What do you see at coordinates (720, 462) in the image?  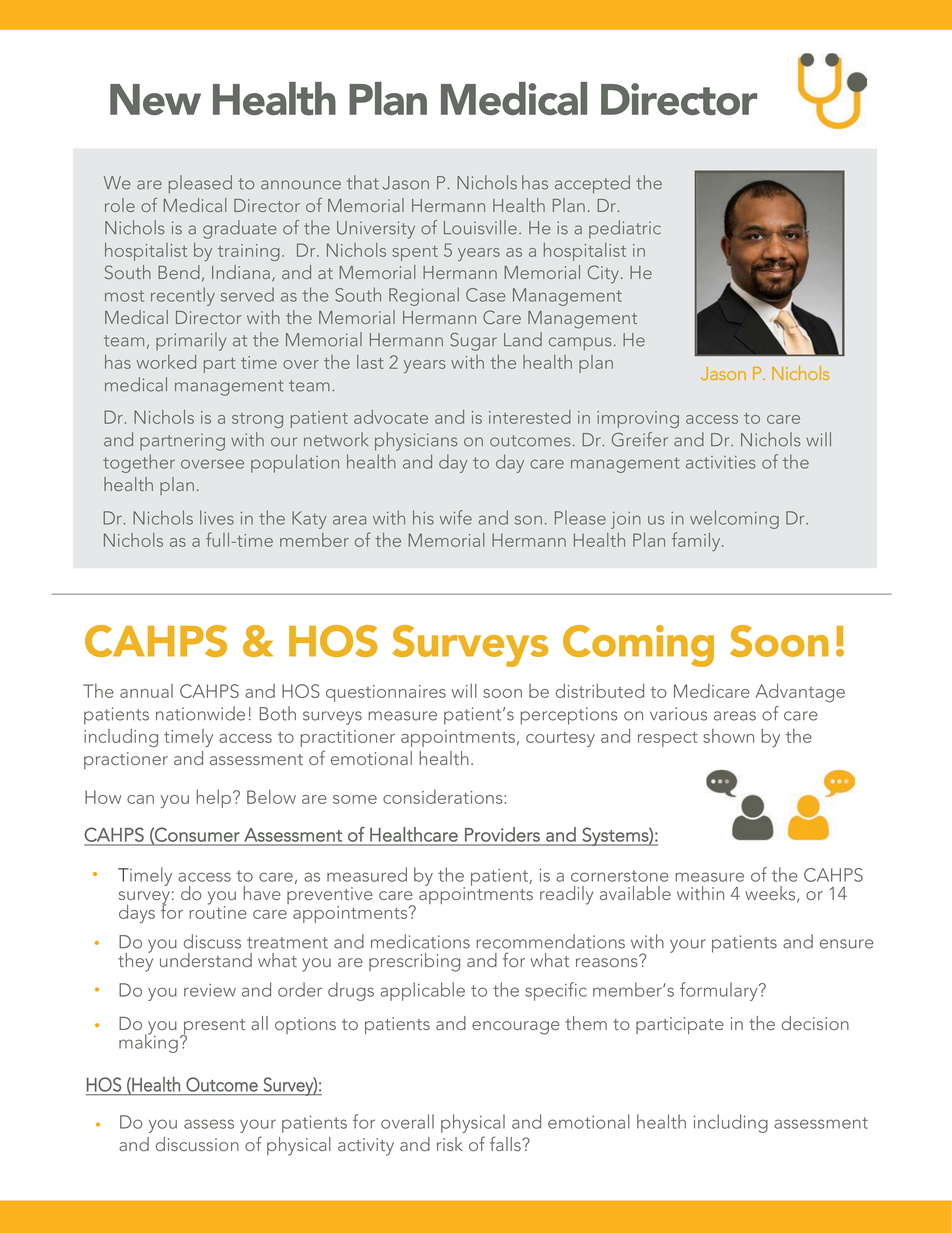 I see `activities` at bounding box center [720, 462].
